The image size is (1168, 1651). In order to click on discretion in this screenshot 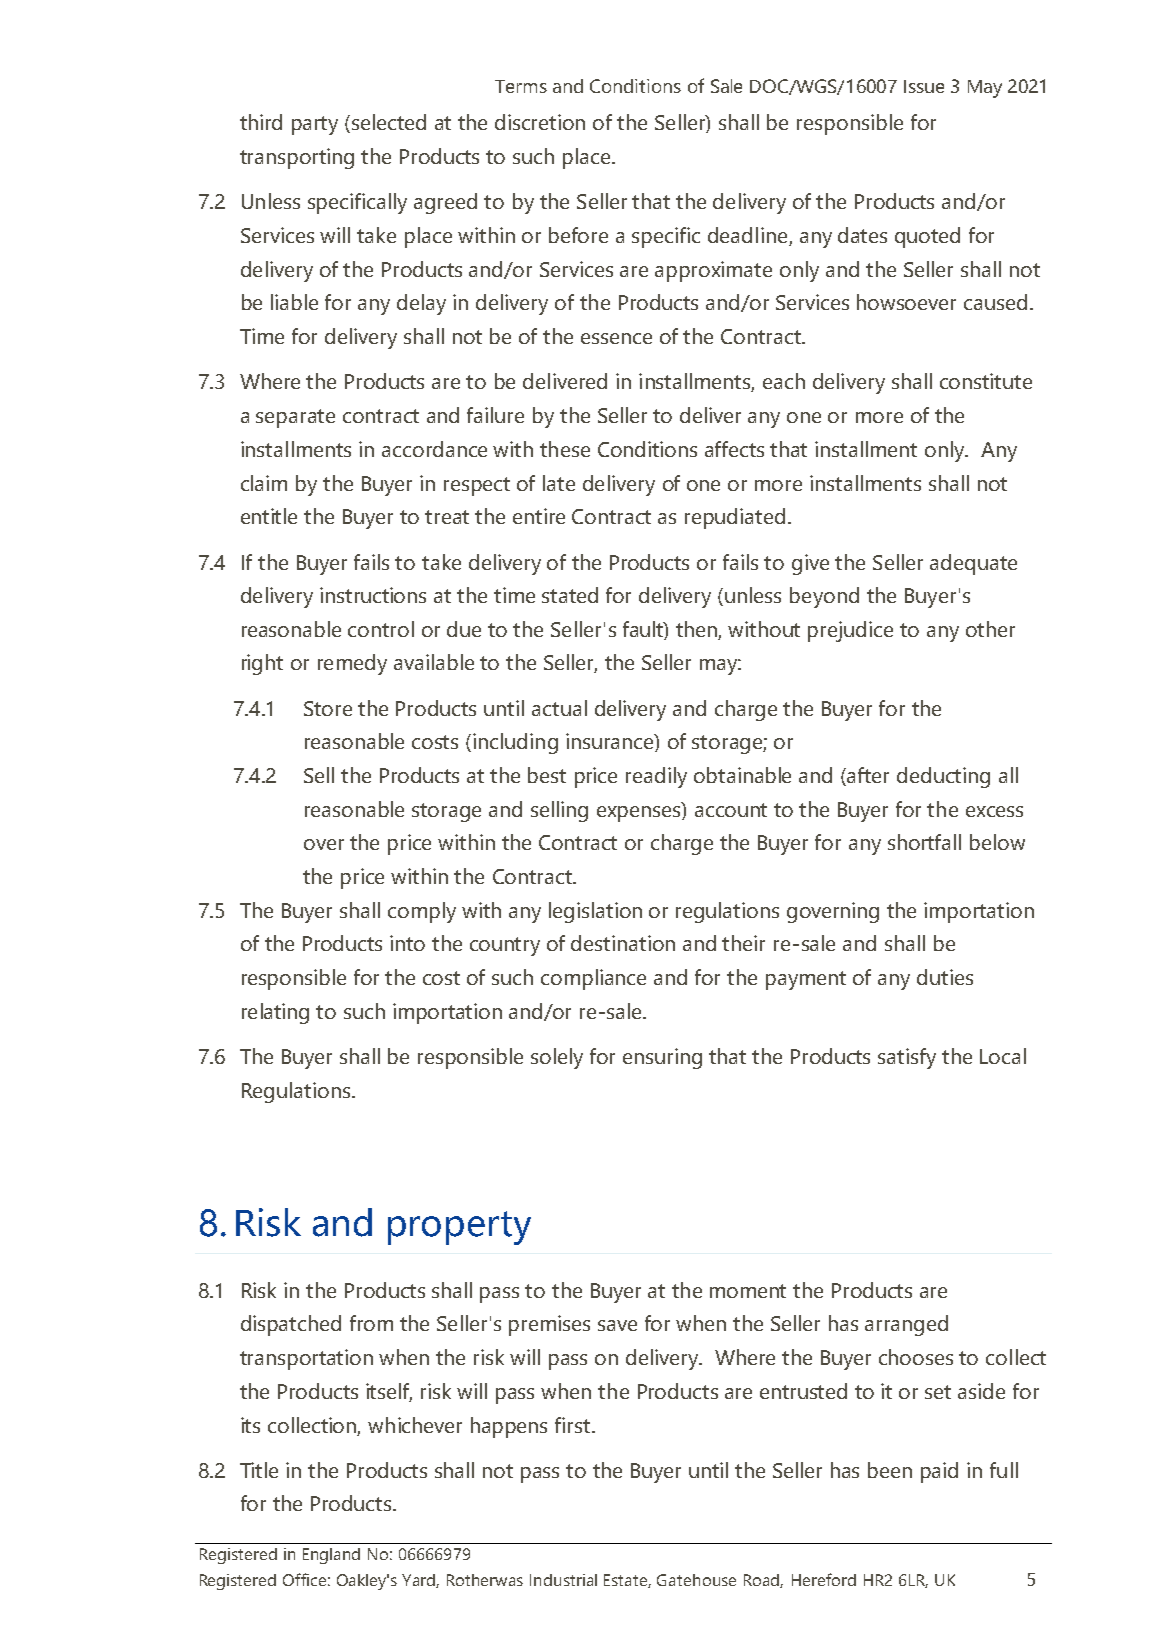, I will do `click(540, 122)`.
